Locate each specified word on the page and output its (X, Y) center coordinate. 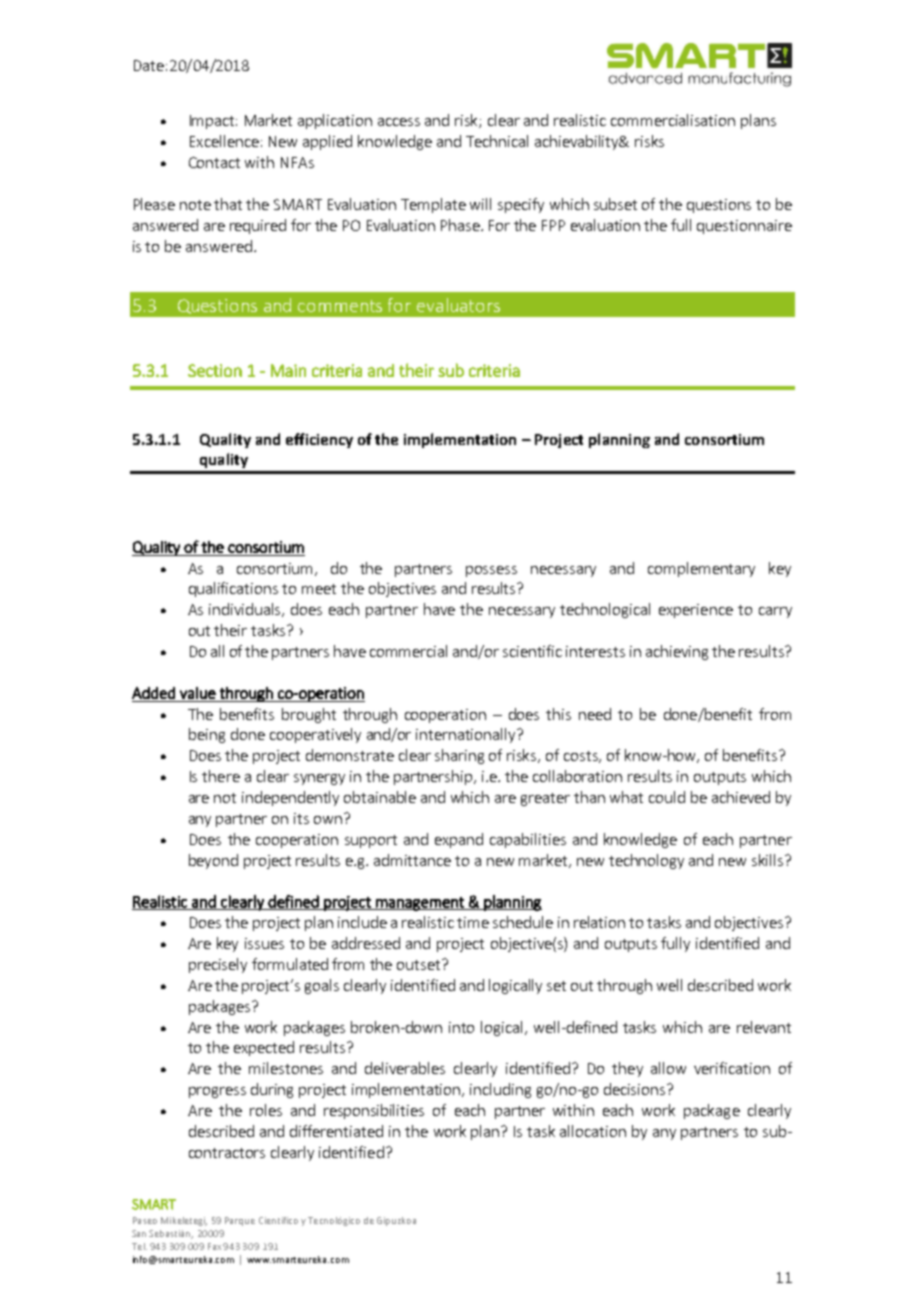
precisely (218, 965)
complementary (701, 569)
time (473, 922)
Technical (497, 141)
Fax (214, 1246)
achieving (677, 652)
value (198, 693)
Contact (214, 162)
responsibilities (374, 1111)
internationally (467, 735)
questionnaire (744, 227)
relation (599, 922)
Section (215, 370)
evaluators (458, 305)
